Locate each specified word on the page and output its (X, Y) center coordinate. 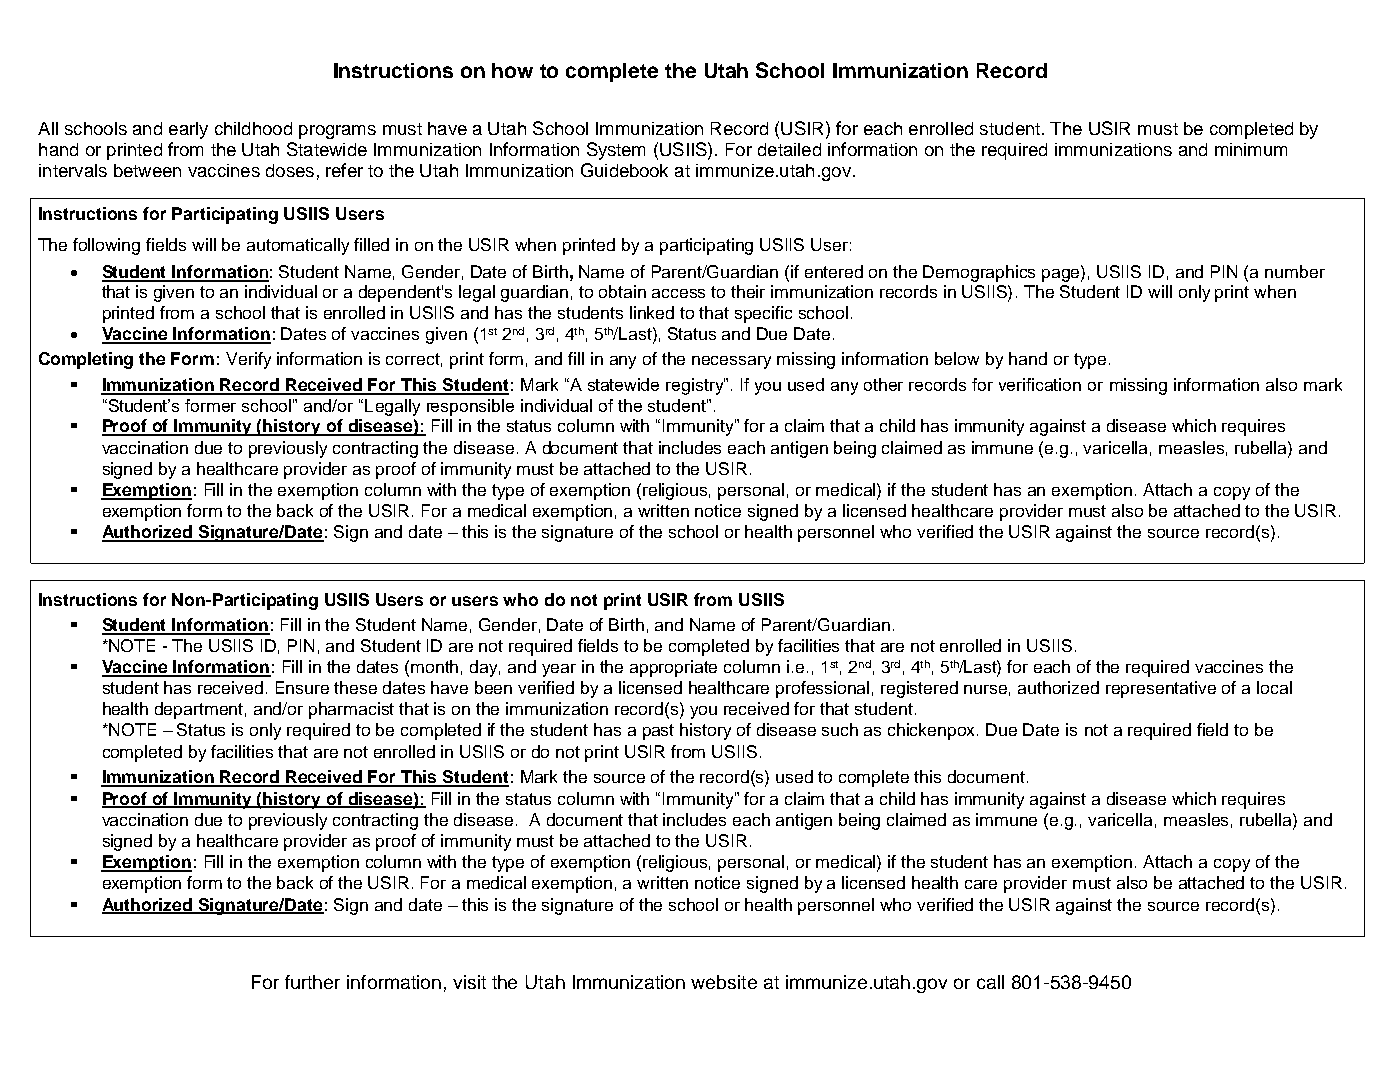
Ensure (302, 687)
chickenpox (933, 731)
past (658, 732)
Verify (248, 360)
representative (1161, 689)
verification (1040, 384)
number (1295, 271)
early (188, 130)
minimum (1251, 149)
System (616, 151)
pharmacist (351, 710)
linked (652, 312)
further (312, 982)
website (724, 982)
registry (695, 386)
